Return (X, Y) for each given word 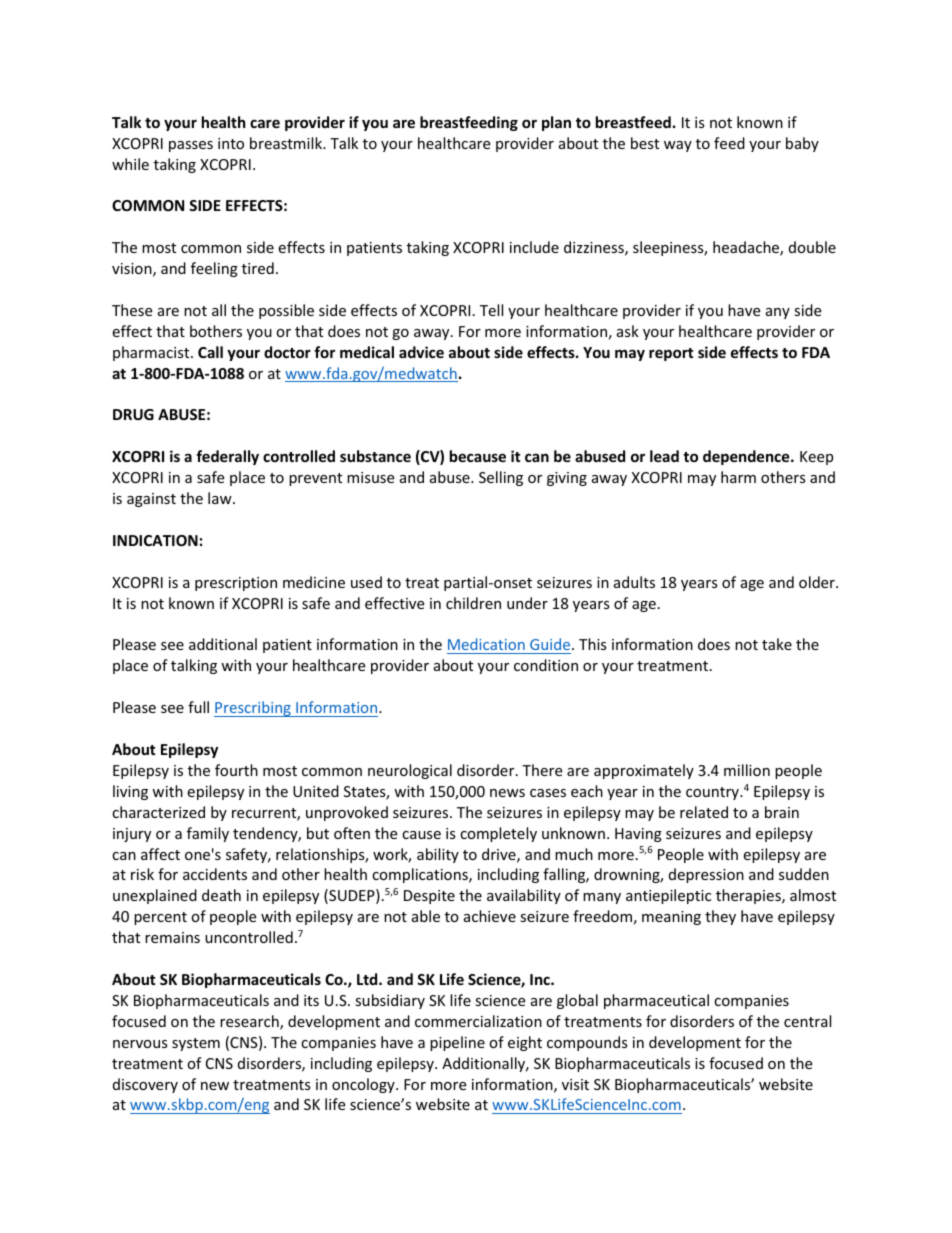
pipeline (457, 1043)
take (777, 644)
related (704, 812)
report (671, 354)
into (231, 143)
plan (556, 123)
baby (802, 144)
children (473, 603)
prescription (236, 584)
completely (498, 834)
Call (210, 352)
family (208, 834)
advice (421, 352)
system (196, 1044)
